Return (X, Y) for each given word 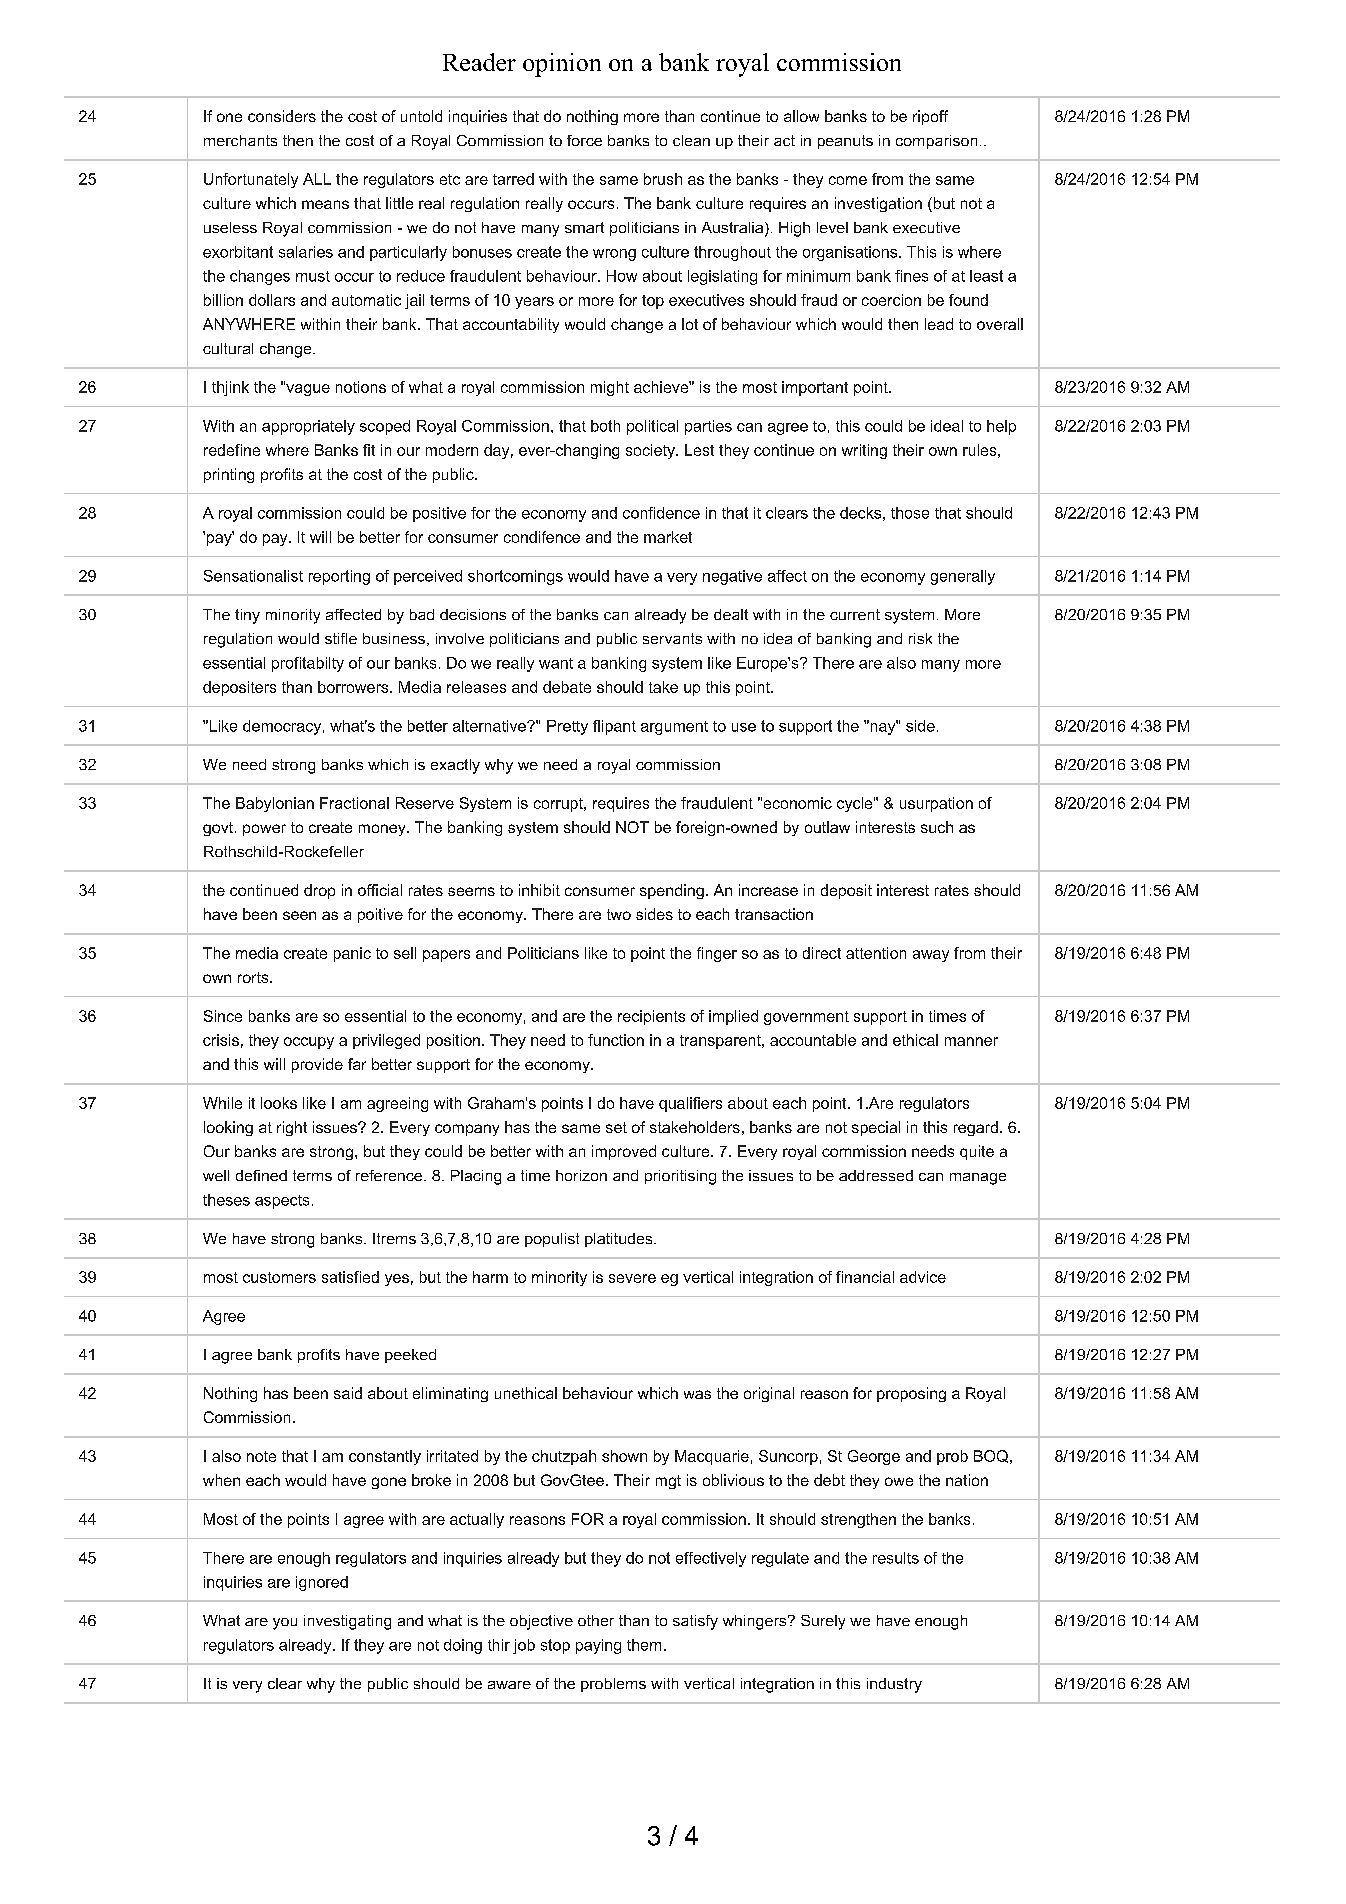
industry (894, 1685)
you (285, 1624)
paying (598, 1646)
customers (279, 1277)
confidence (661, 513)
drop (319, 891)
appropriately (308, 427)
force (584, 140)
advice (923, 1277)
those (910, 513)
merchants (240, 140)
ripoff (930, 117)
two (619, 914)
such (937, 827)
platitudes (620, 1240)
